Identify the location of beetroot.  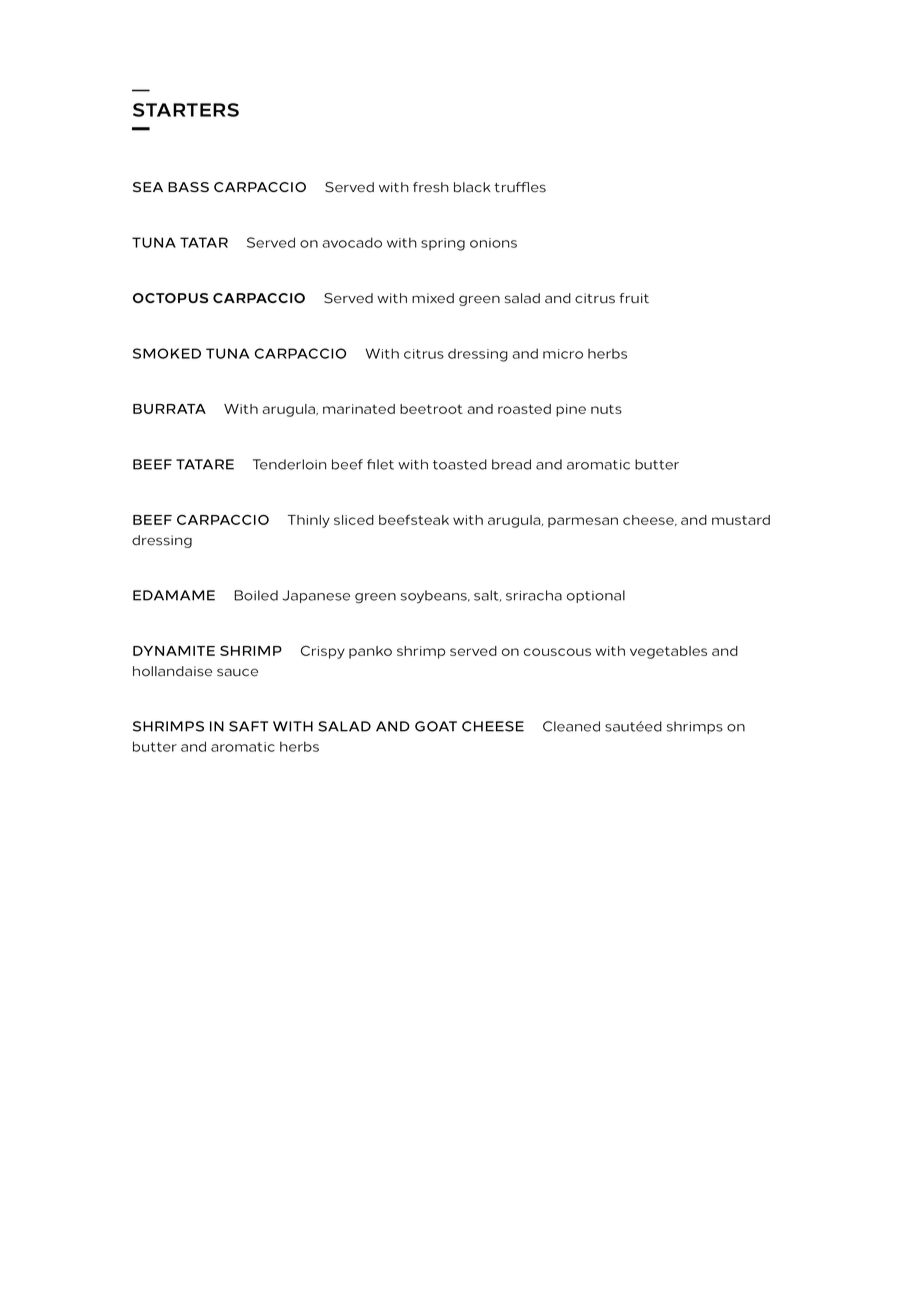
(431, 409).
